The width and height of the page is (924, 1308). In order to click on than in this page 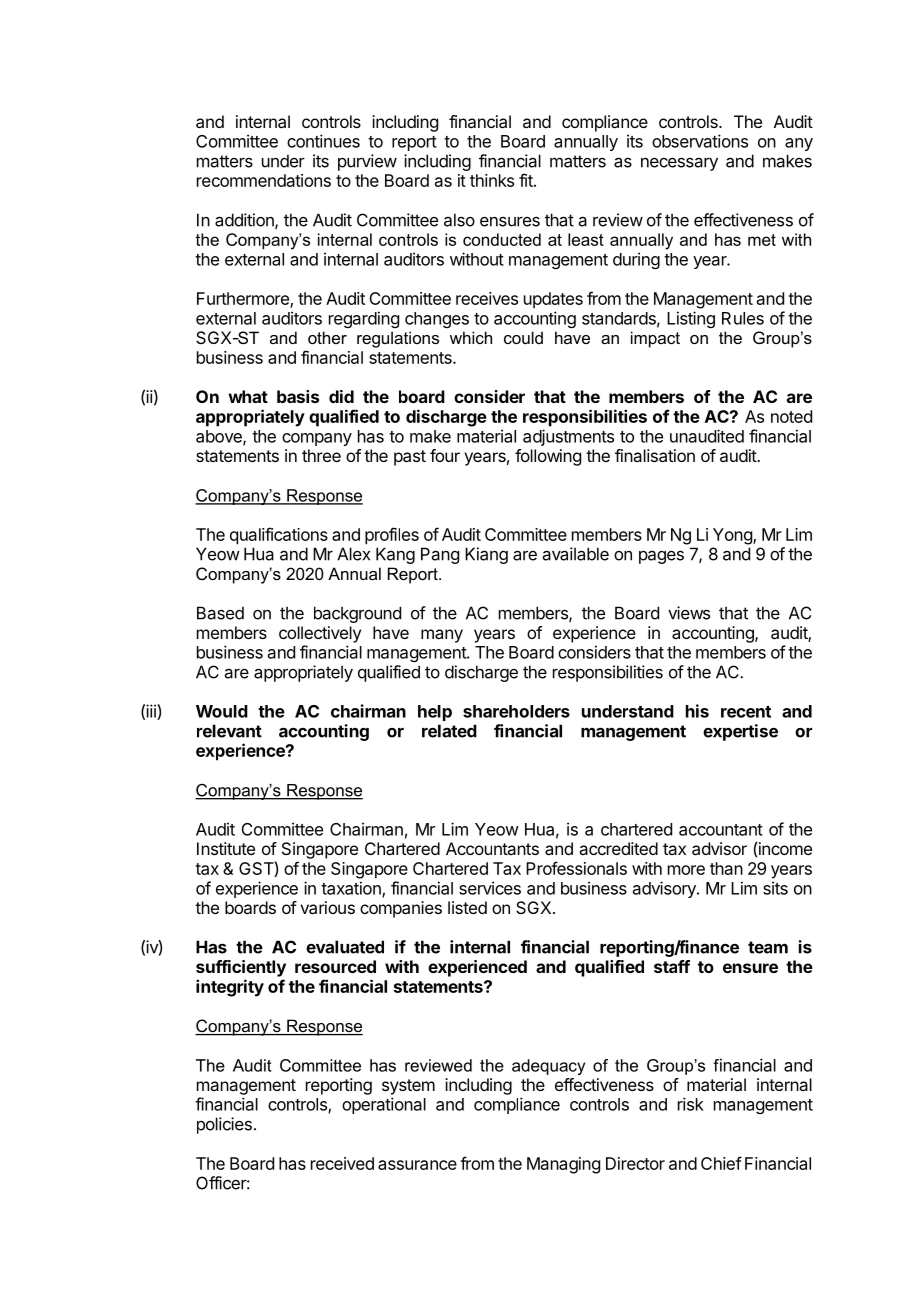, I will do `click(726, 868)`.
